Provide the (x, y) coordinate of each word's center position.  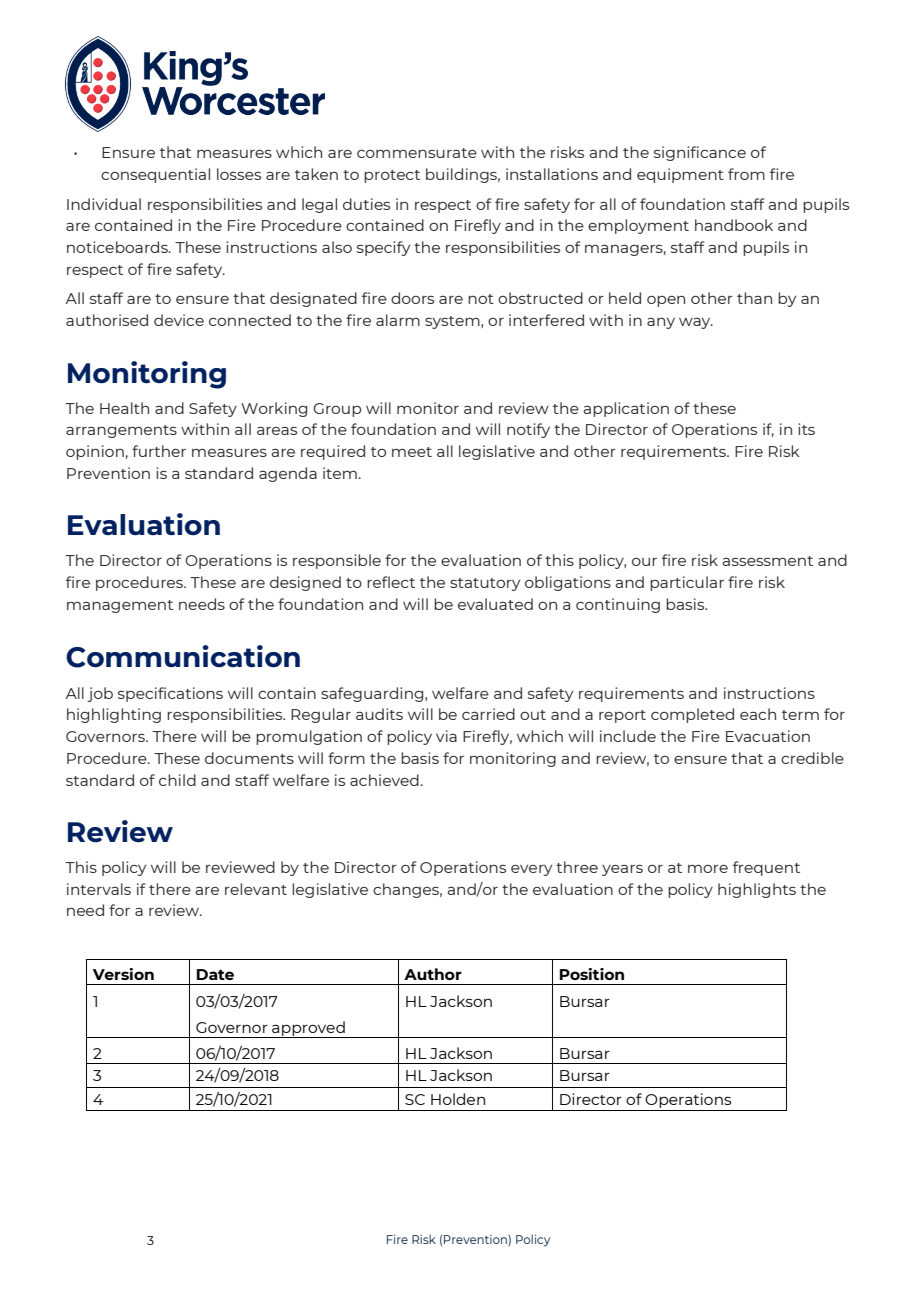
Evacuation (768, 736)
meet (412, 452)
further (159, 451)
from (746, 174)
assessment (767, 561)
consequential (155, 175)
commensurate (417, 153)
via (446, 736)
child (177, 780)
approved (308, 1029)
